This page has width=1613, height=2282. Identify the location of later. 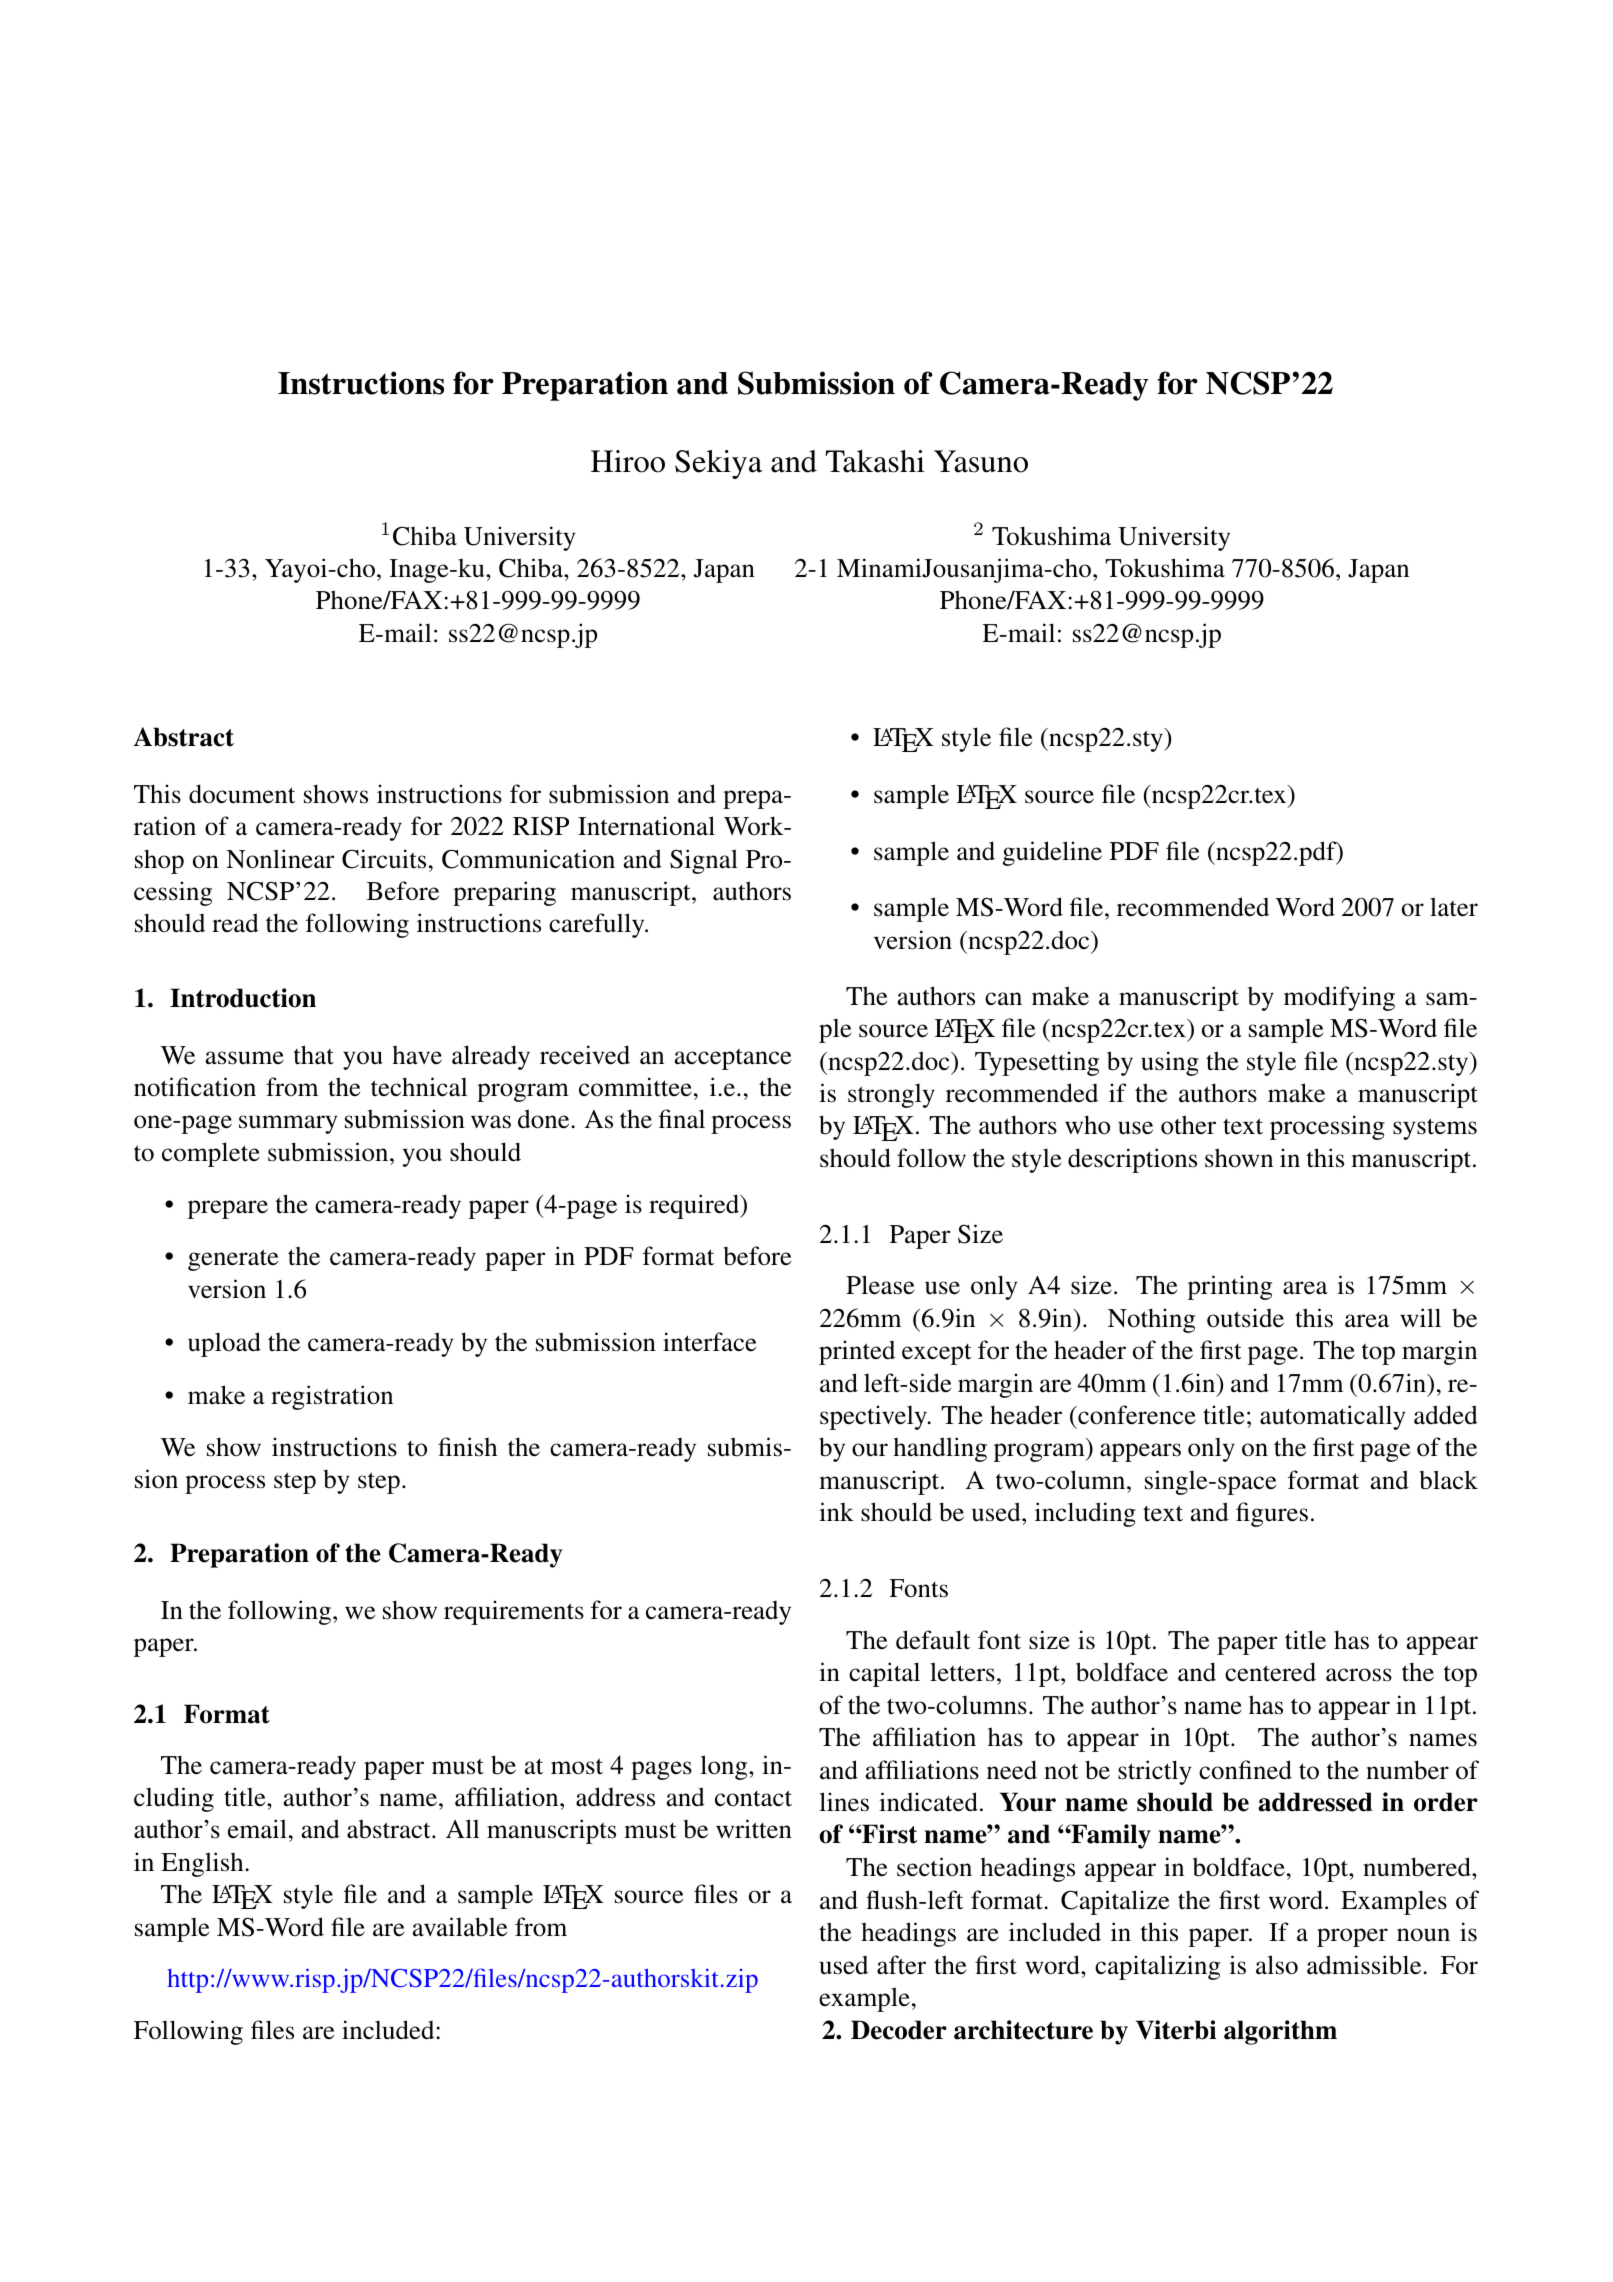
(1454, 907).
